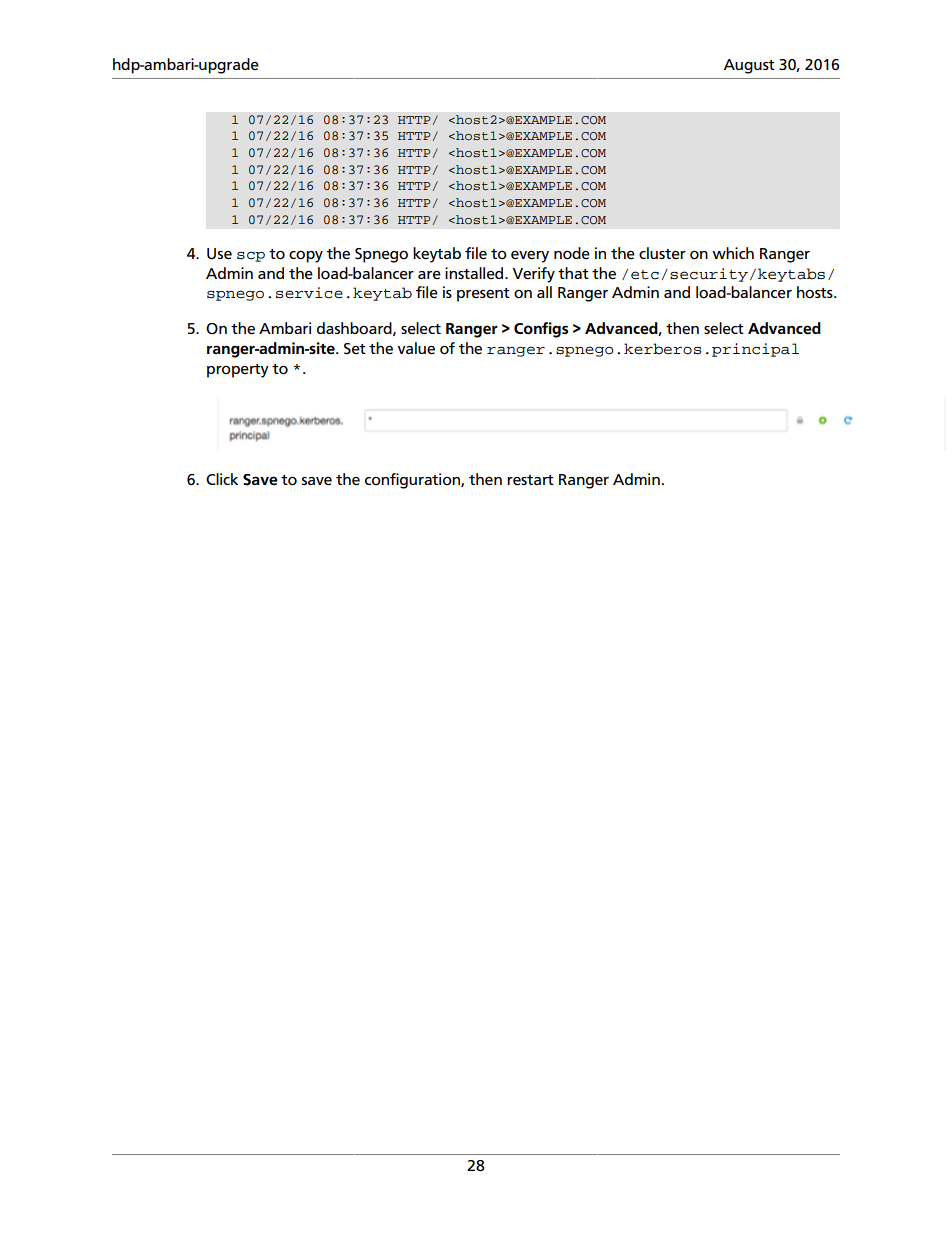 This screenshot has height=1233, width=952. What do you see at coordinates (251, 257) in the screenshot?
I see `scp` at bounding box center [251, 257].
